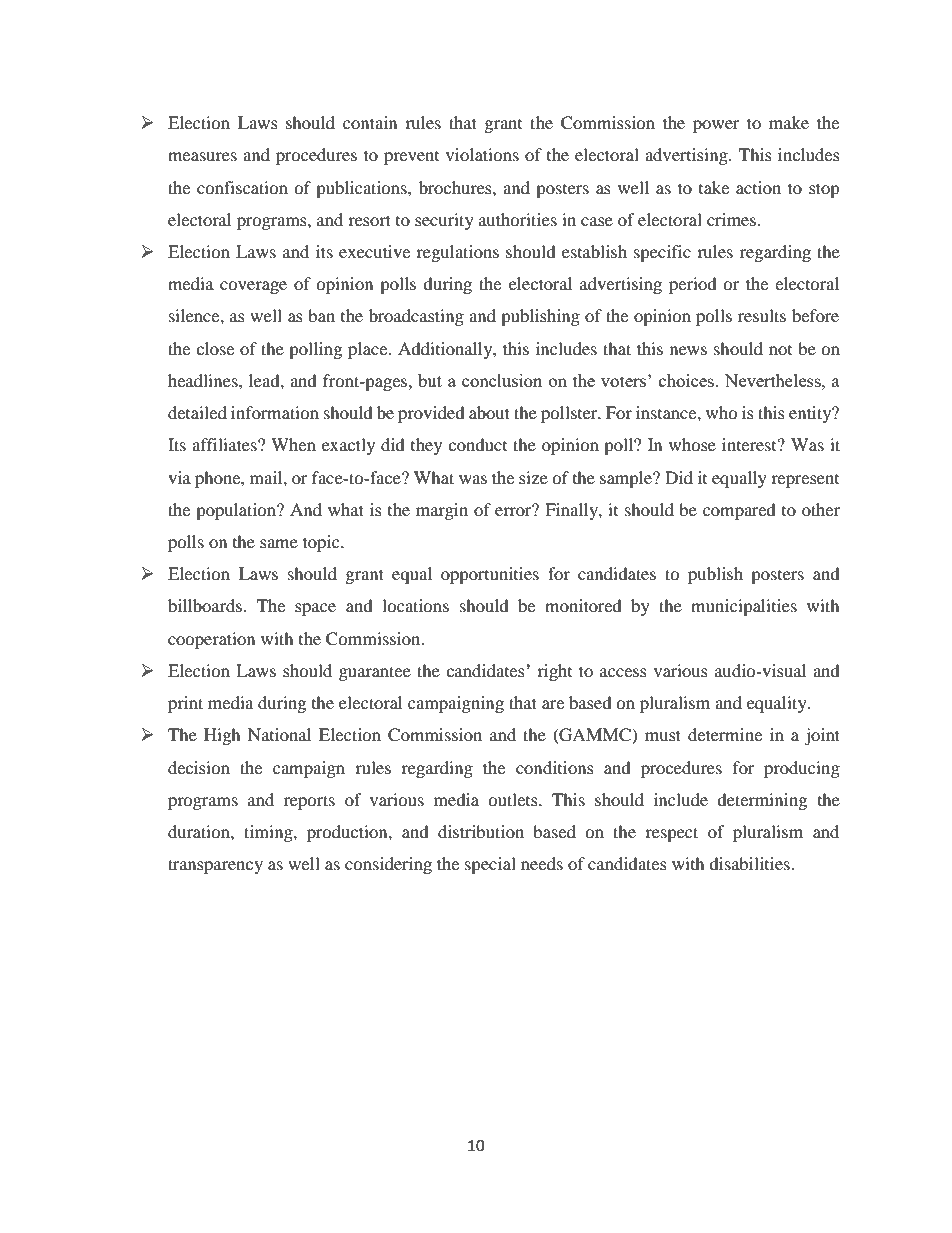 The image size is (952, 1233). Describe the element at coordinates (482, 154) in the document. I see `violations` at that location.
